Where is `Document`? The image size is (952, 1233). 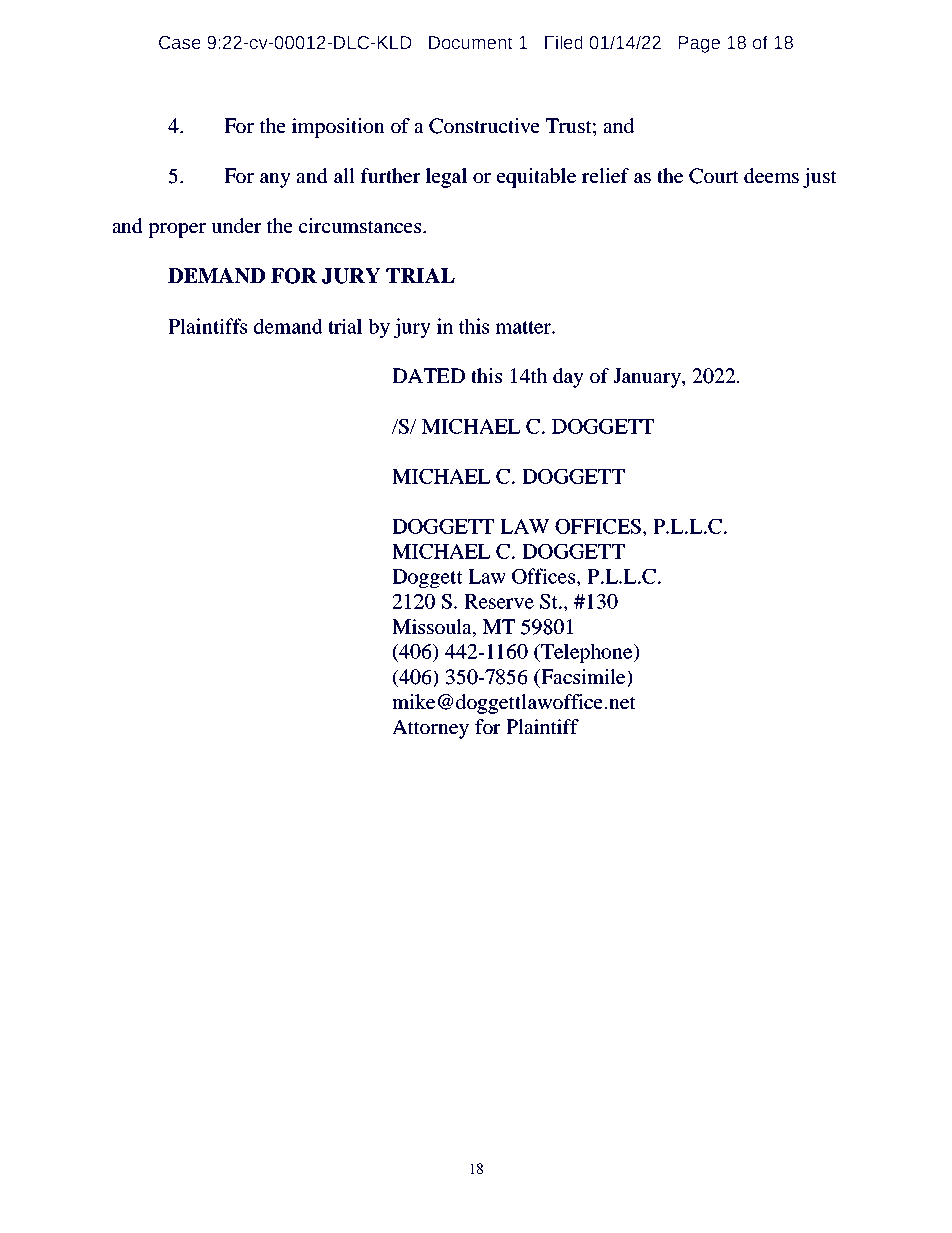
Document is located at coordinates (471, 43).
